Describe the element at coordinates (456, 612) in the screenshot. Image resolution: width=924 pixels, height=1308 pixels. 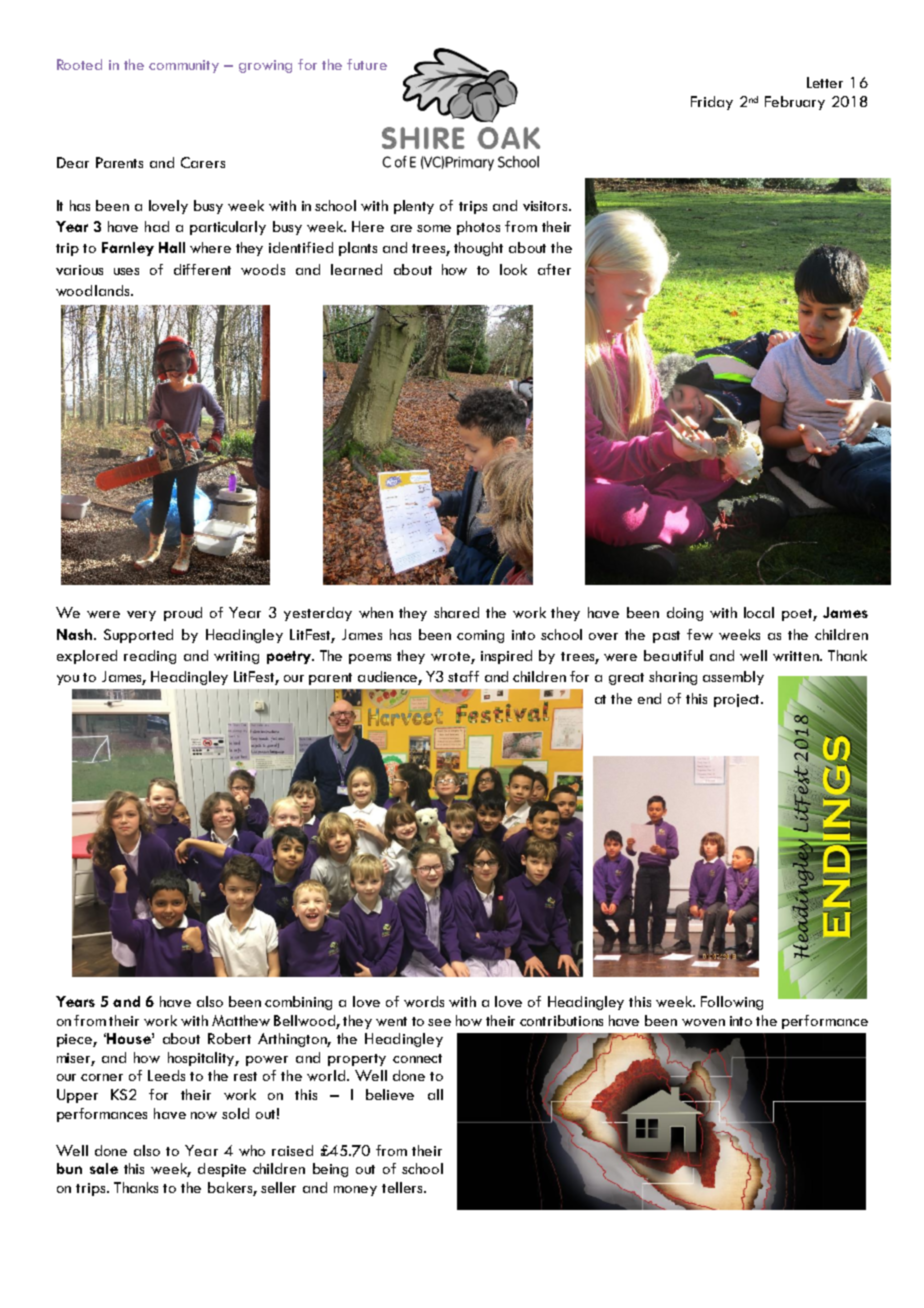
I see `shared` at that location.
